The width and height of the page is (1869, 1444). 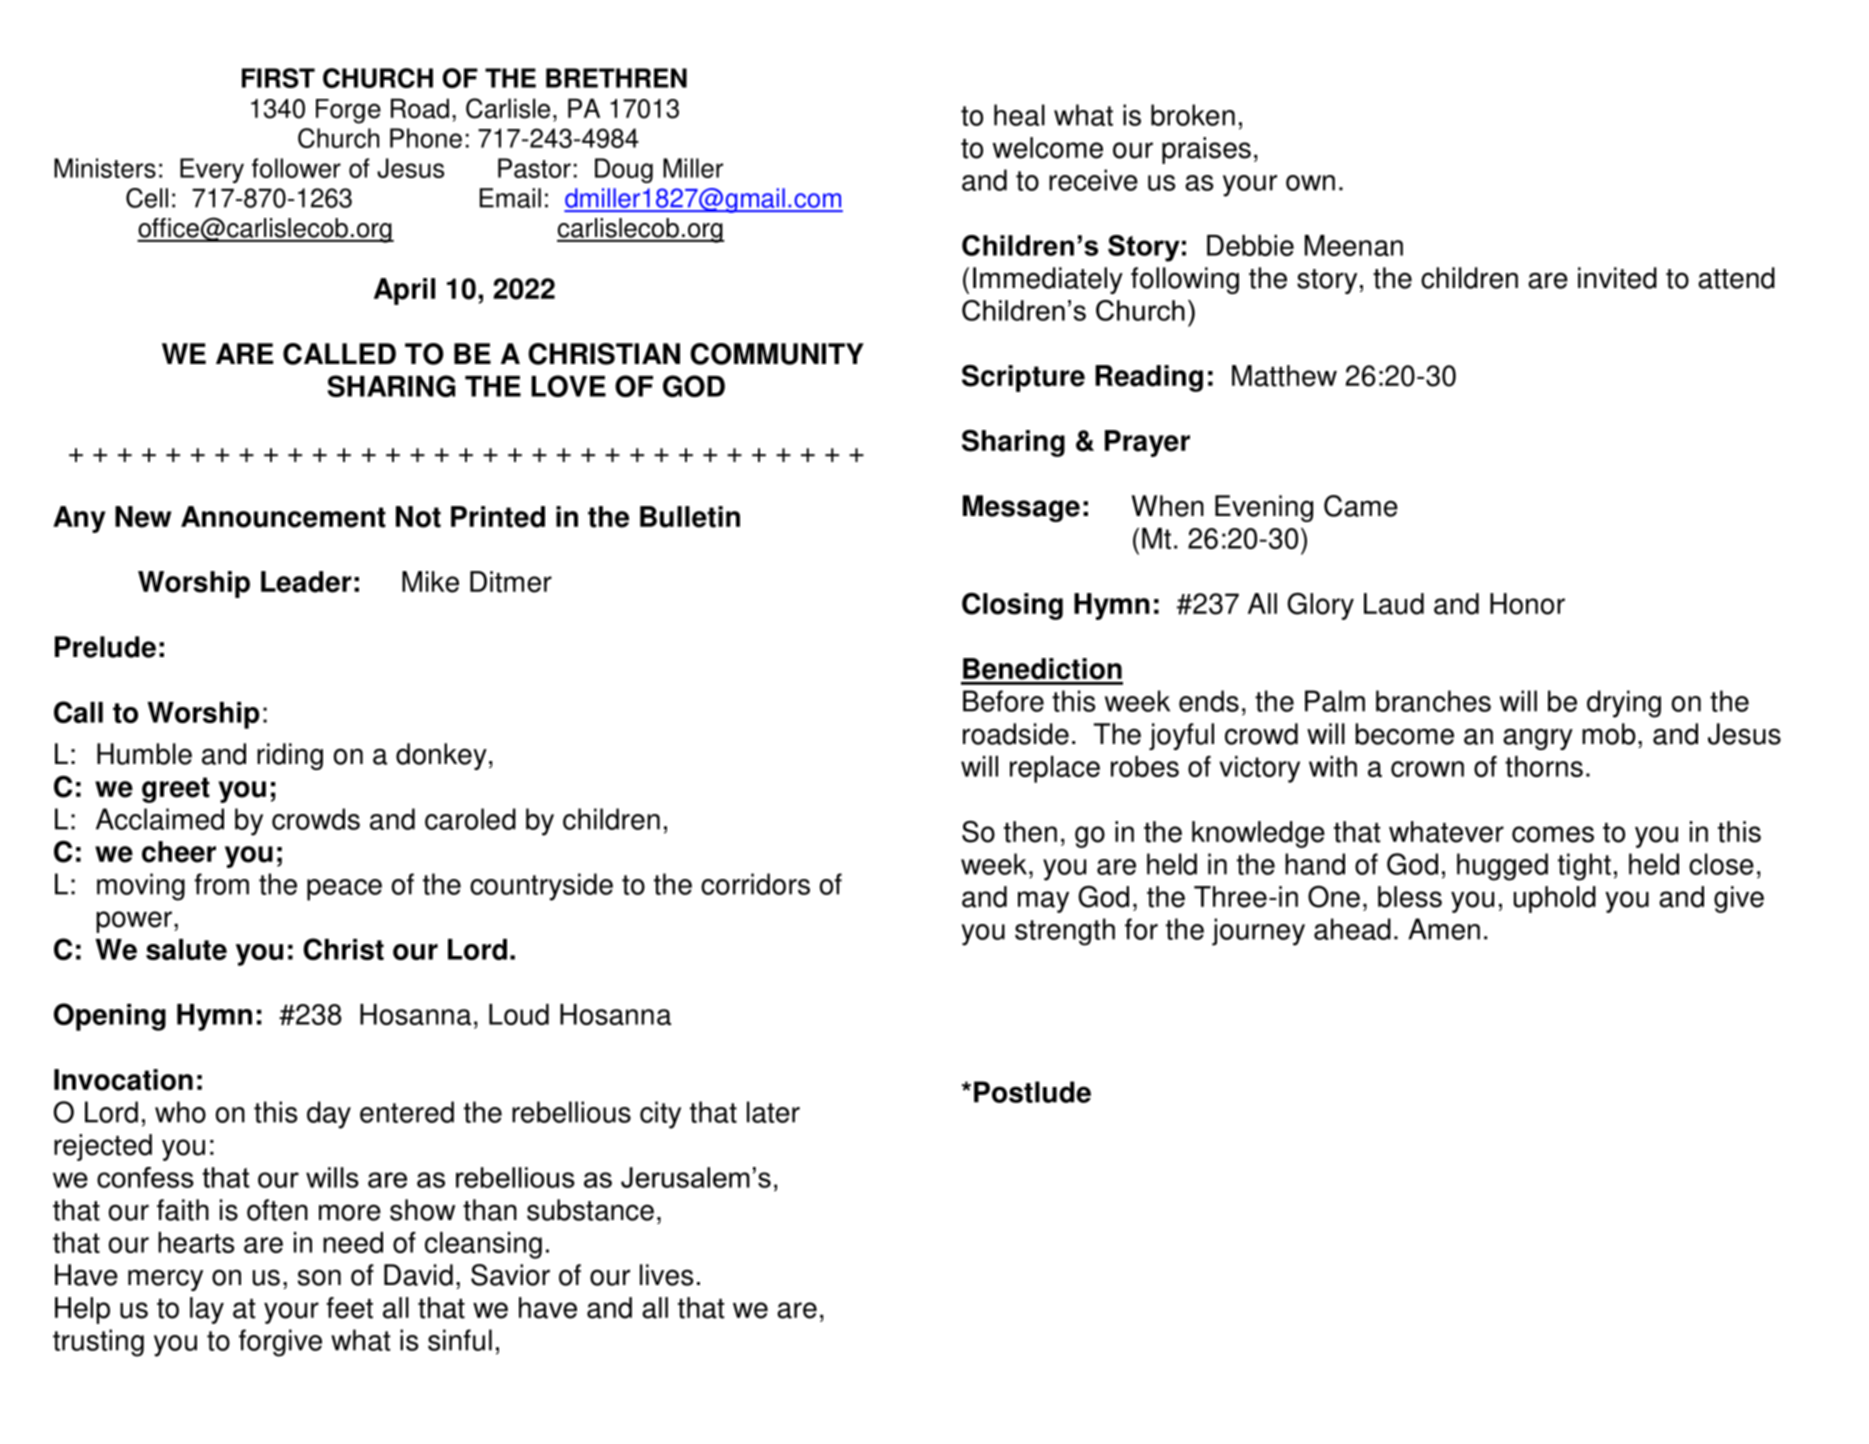 I want to click on Before, so click(x=1003, y=701).
